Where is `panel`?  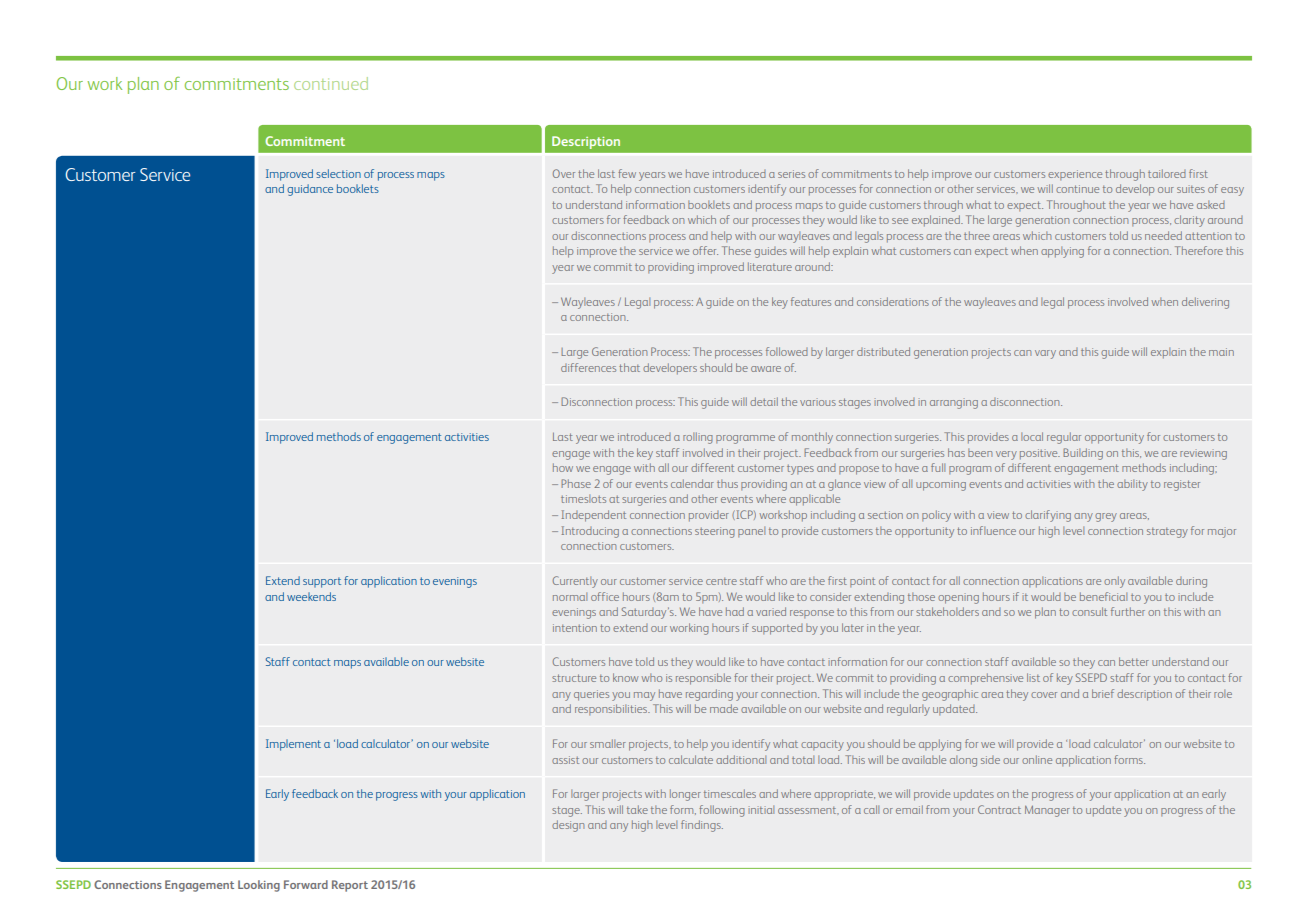
panel is located at coordinates (751, 532).
